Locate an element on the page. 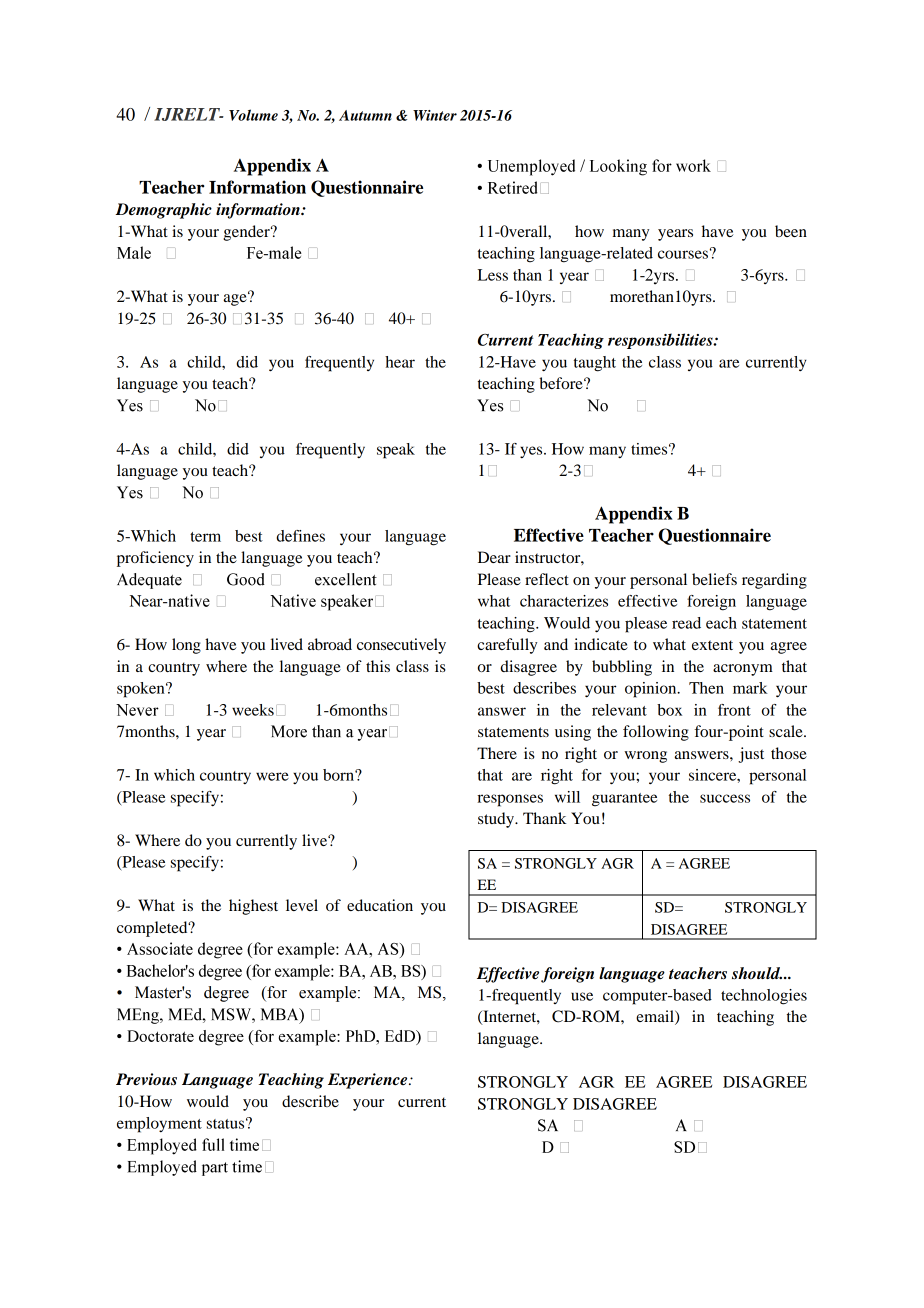 This image has width=924, height=1308. employment is located at coordinates (159, 1125).
